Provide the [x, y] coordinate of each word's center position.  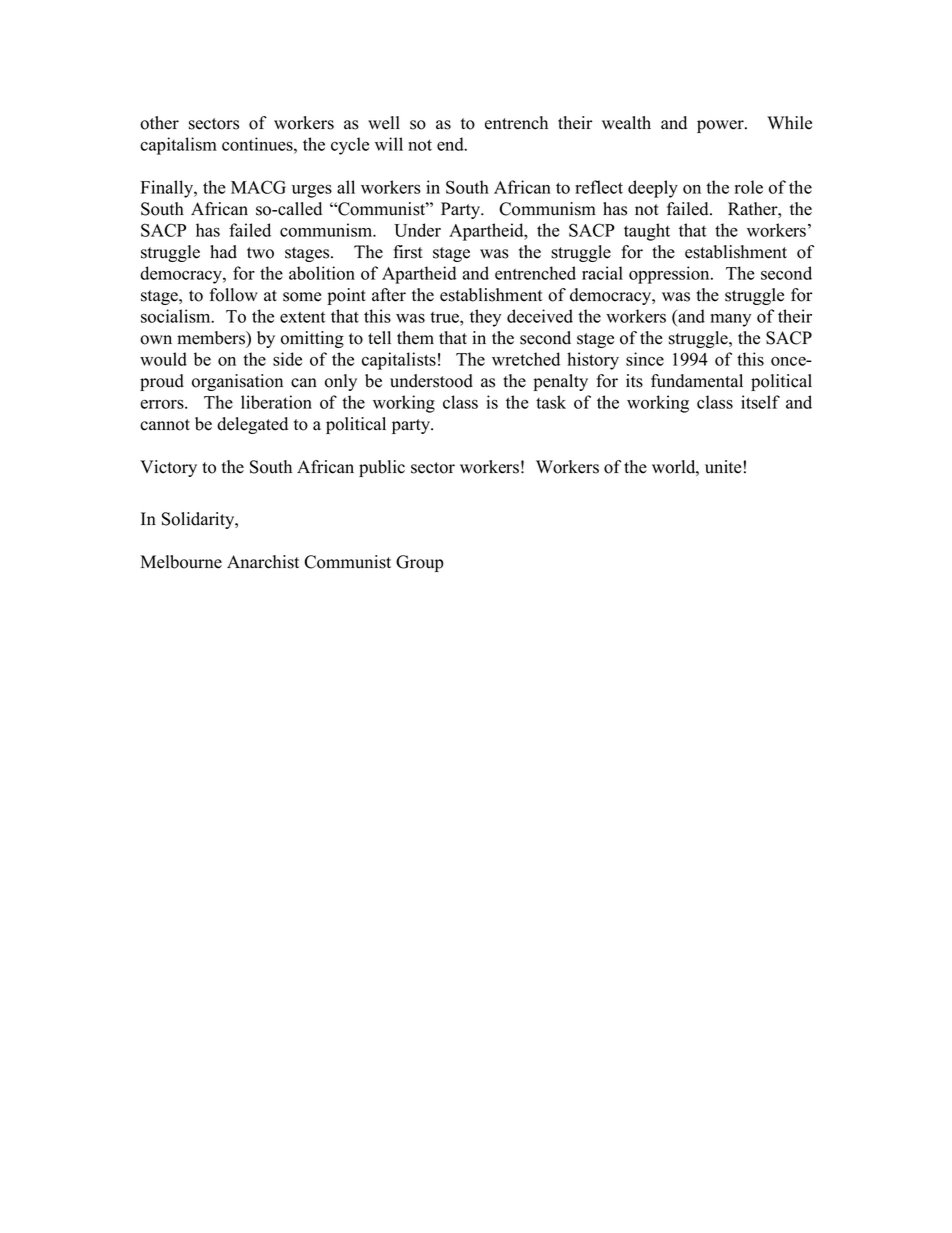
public [382, 468]
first [408, 252]
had [223, 252]
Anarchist [263, 562]
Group [420, 563]
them [415, 338]
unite [723, 467]
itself [760, 402]
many [731, 320]
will [389, 144]
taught [647, 232]
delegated [252, 425]
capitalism [178, 146]
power [721, 126]
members [212, 339]
